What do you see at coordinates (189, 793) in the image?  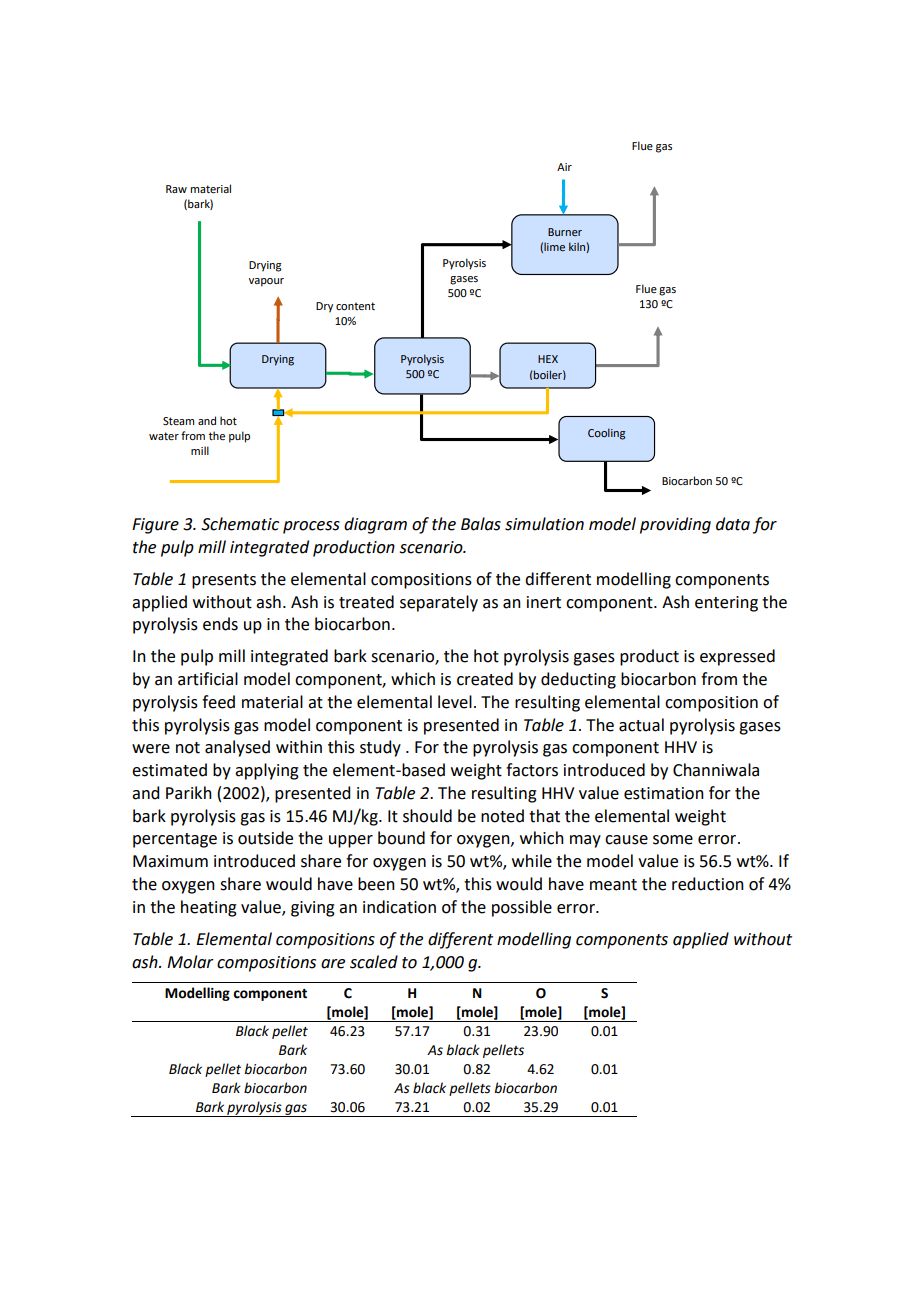 I see `Parikh` at bounding box center [189, 793].
